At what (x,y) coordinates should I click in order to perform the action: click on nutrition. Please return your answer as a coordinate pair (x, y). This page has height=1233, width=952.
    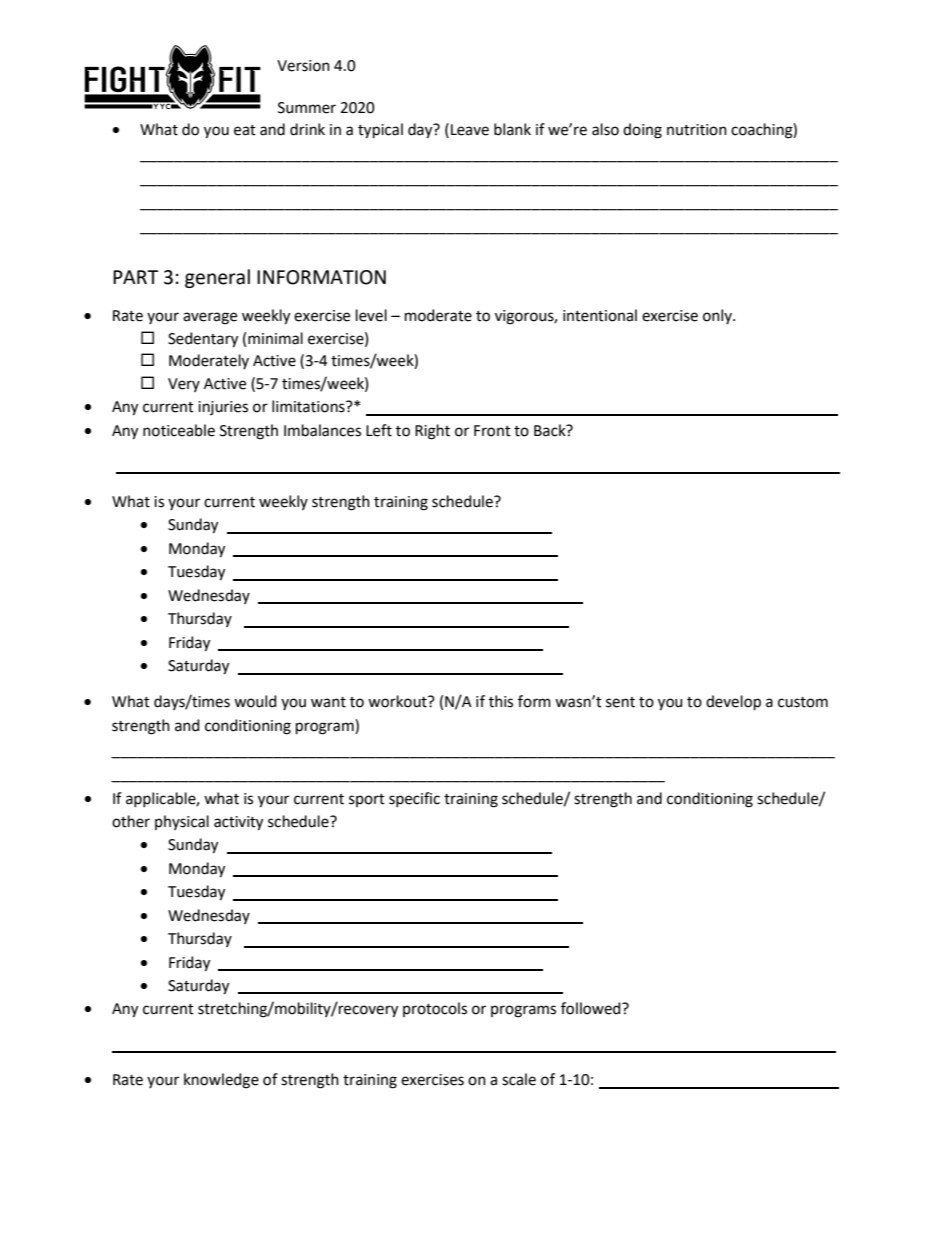
    Looking at the image, I should click on (697, 130).
